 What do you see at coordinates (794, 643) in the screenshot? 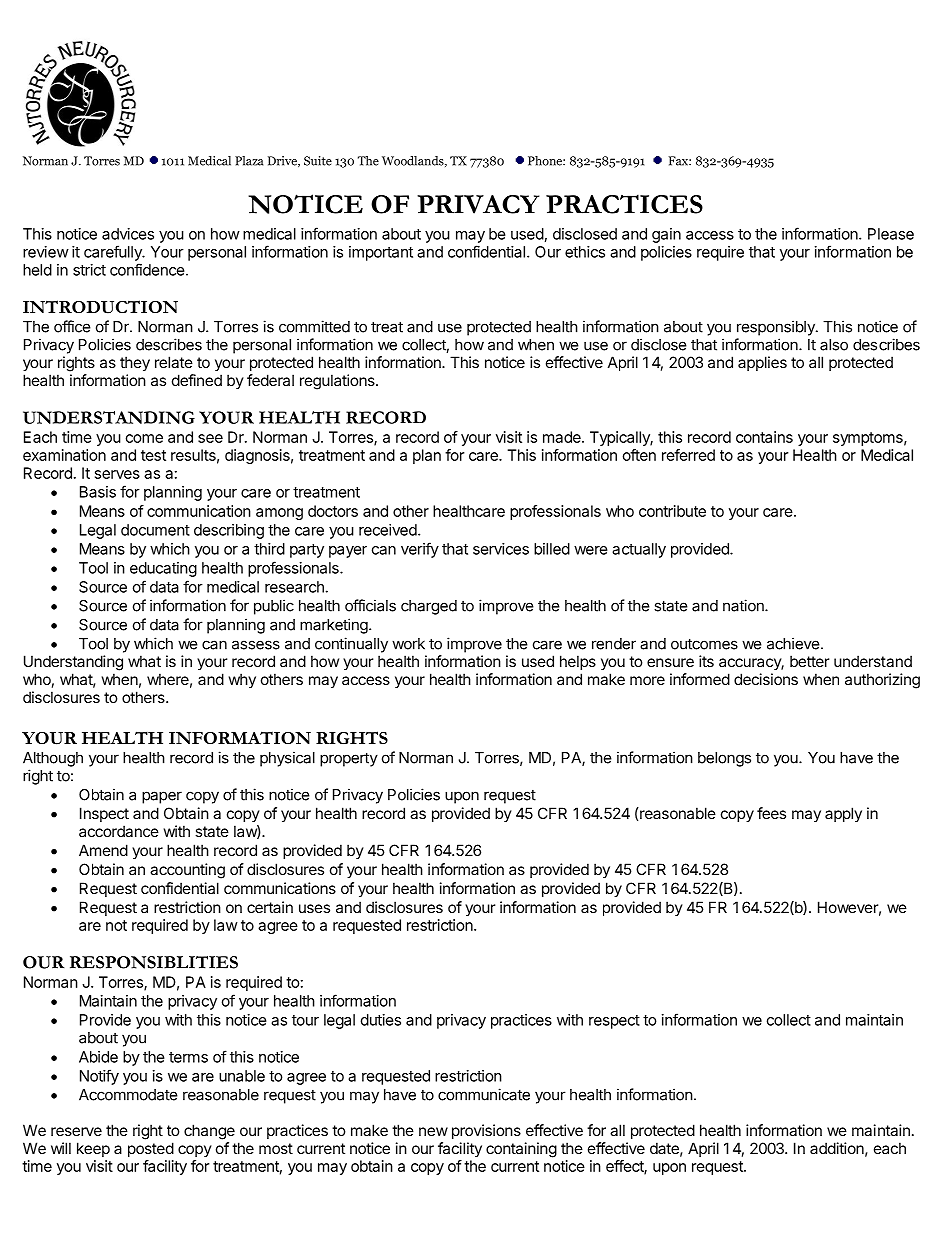
I see `achieve` at bounding box center [794, 643].
